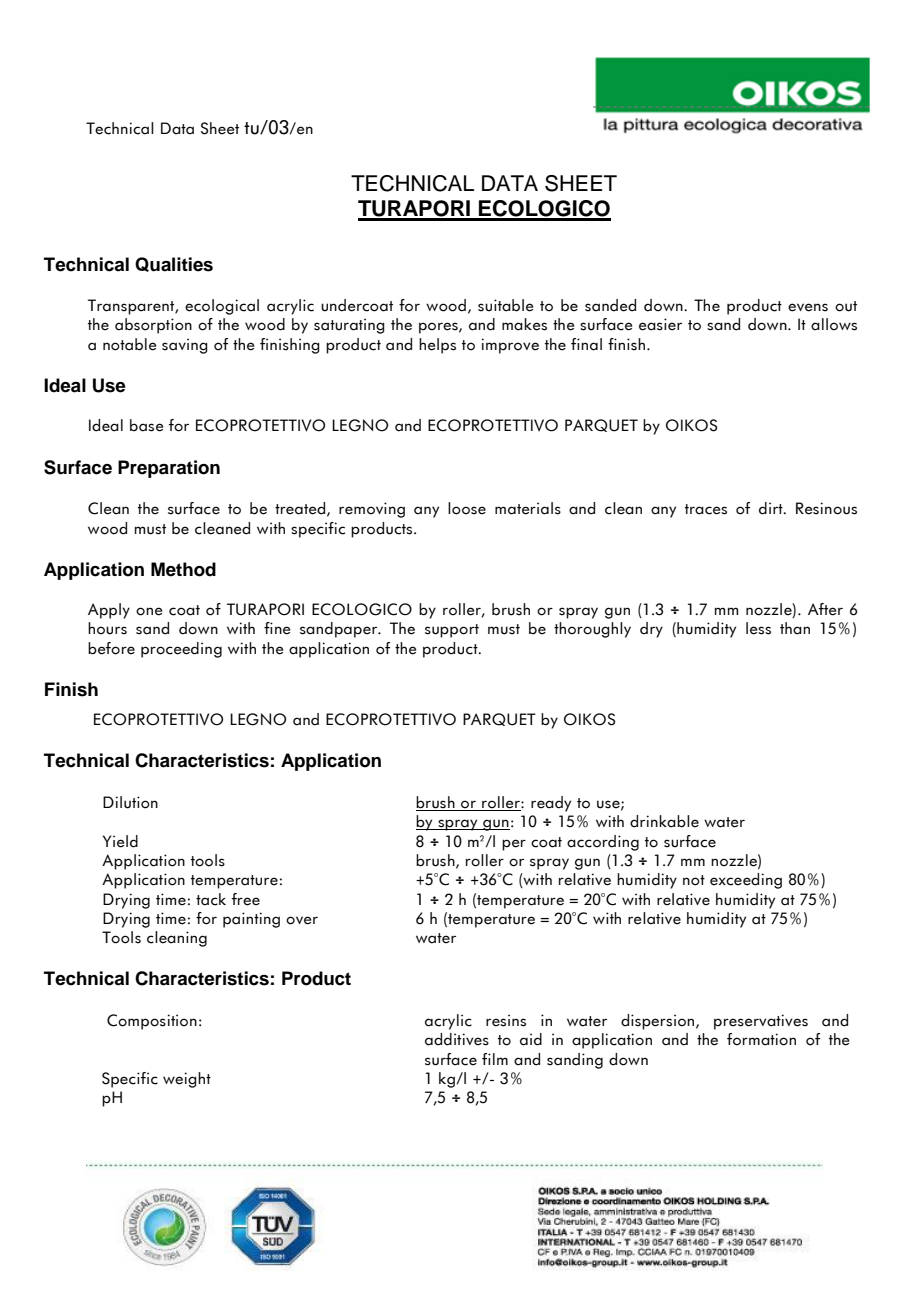 Image resolution: width=924 pixels, height=1308 pixels. I want to click on proceeding, so click(181, 650).
